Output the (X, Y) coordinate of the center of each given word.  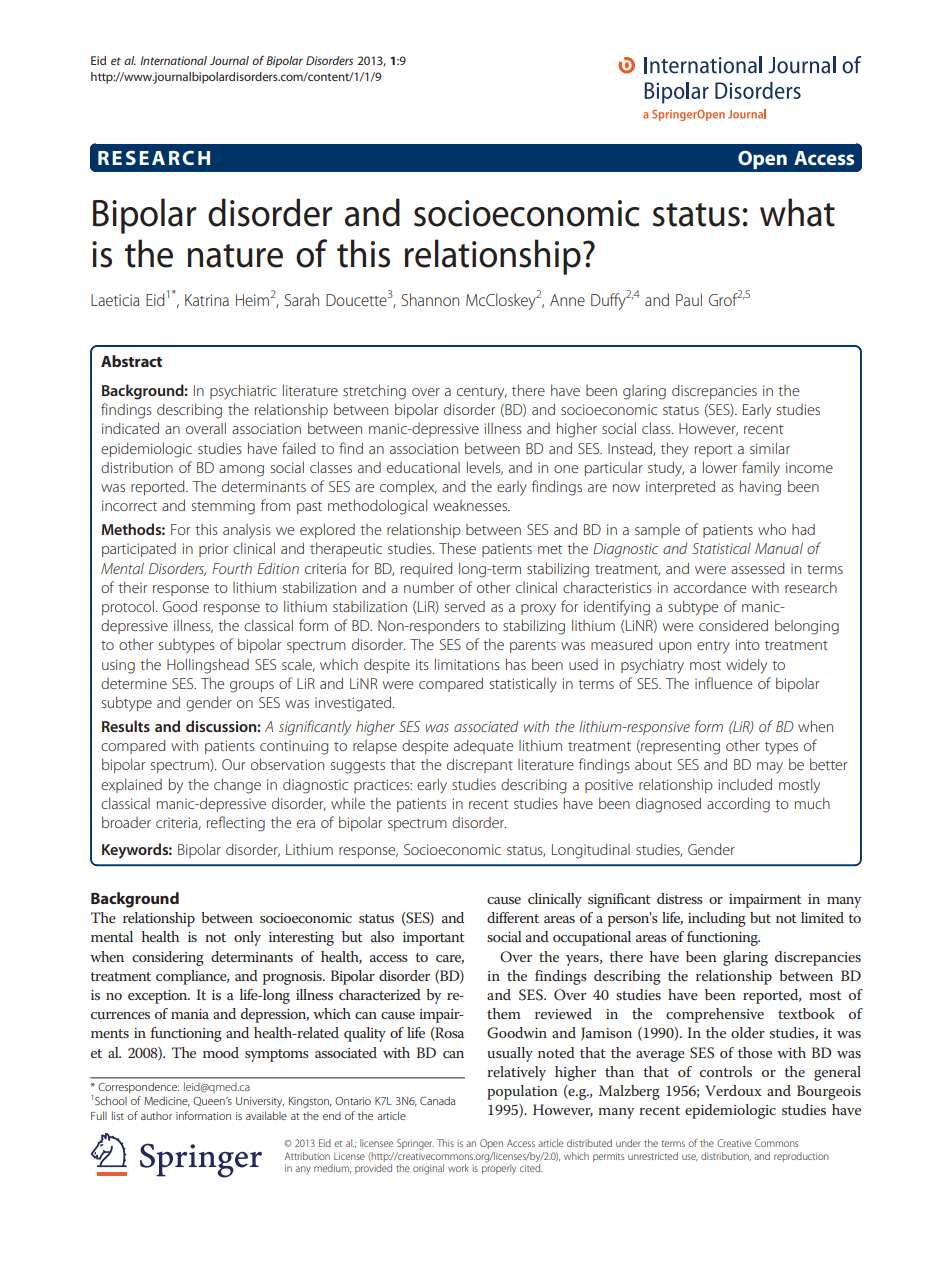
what (797, 212)
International (173, 60)
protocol (128, 607)
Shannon (430, 299)
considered (733, 625)
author (156, 1115)
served (465, 606)
